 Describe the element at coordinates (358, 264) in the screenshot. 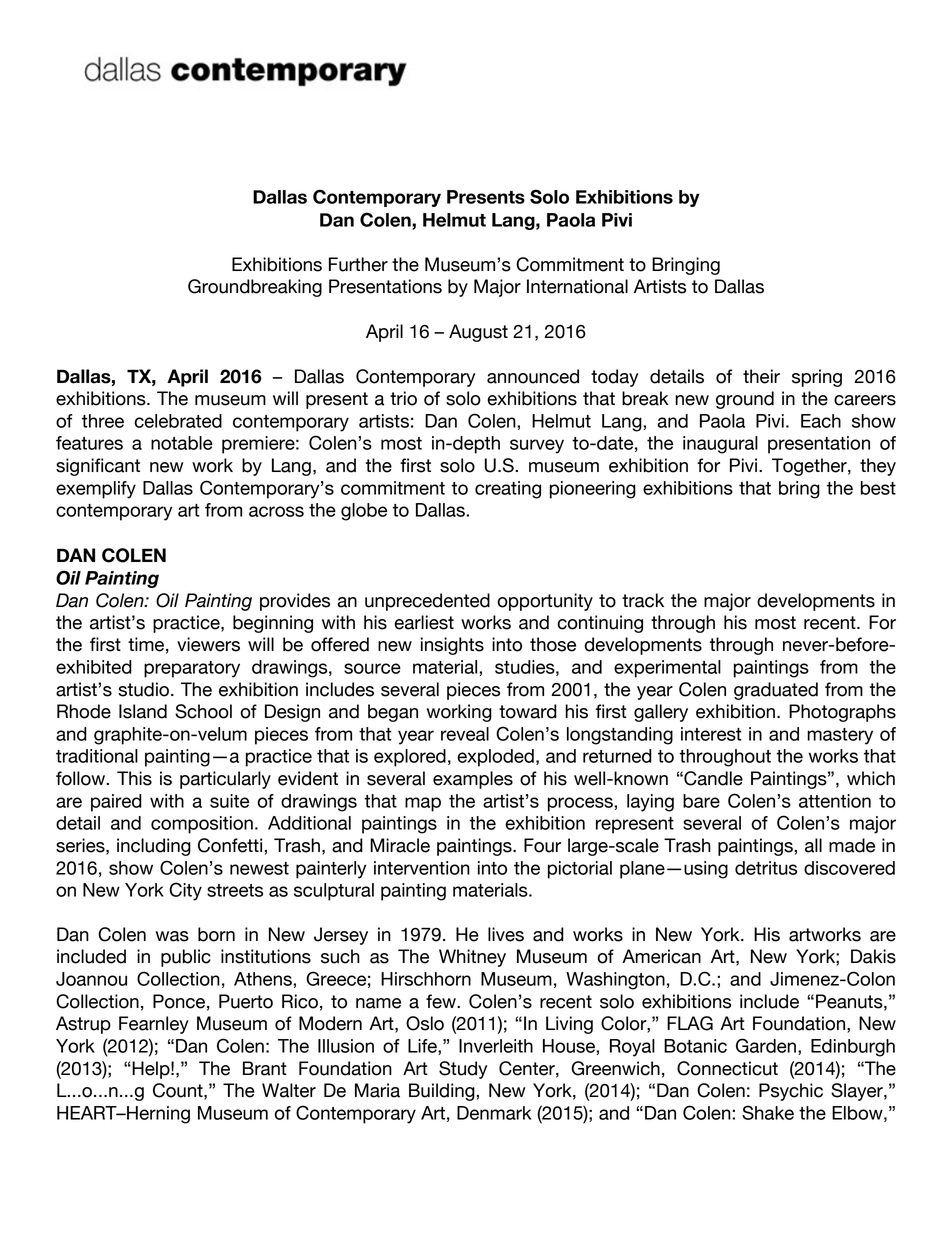

I see `Further` at that location.
